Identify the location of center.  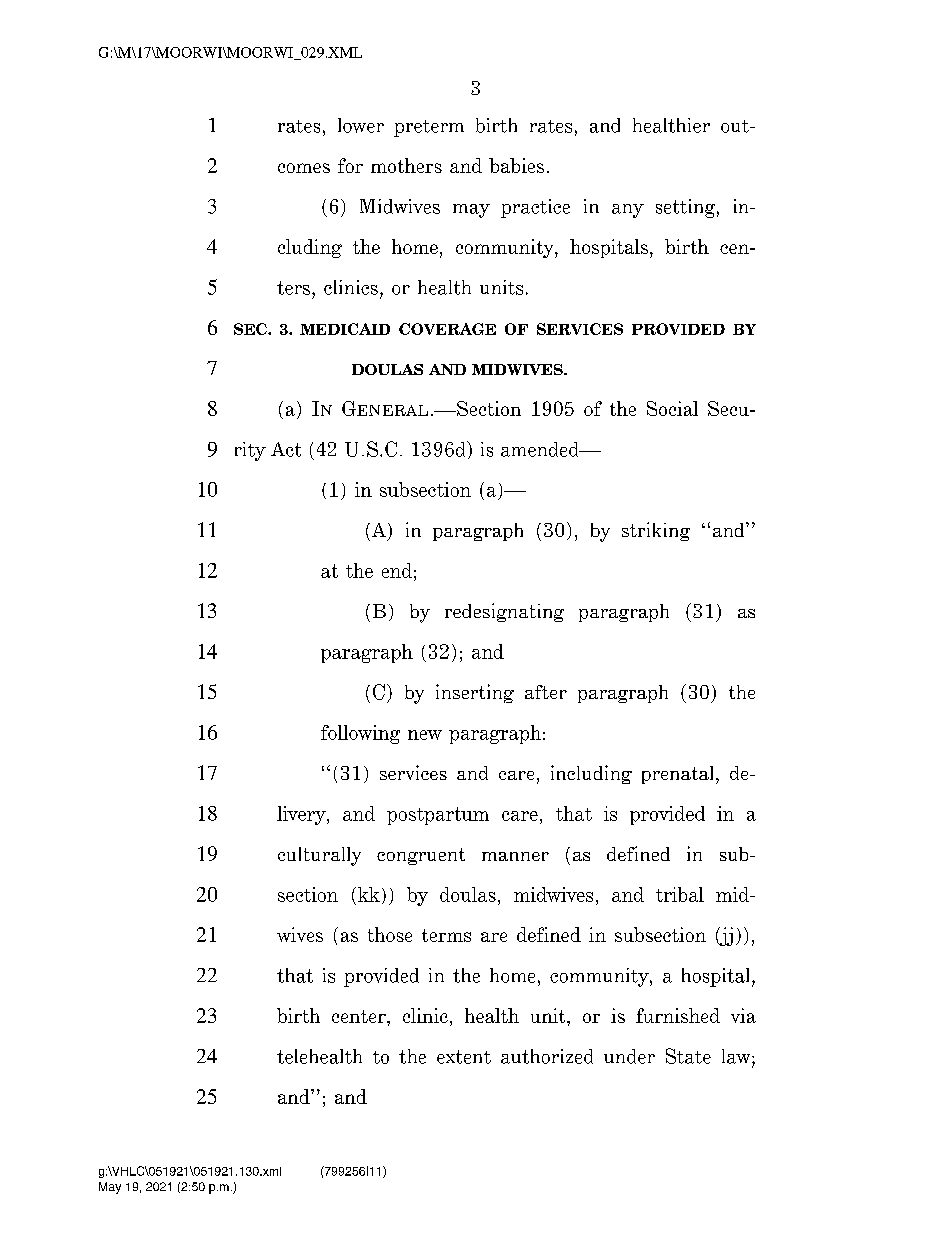
(360, 1016).
